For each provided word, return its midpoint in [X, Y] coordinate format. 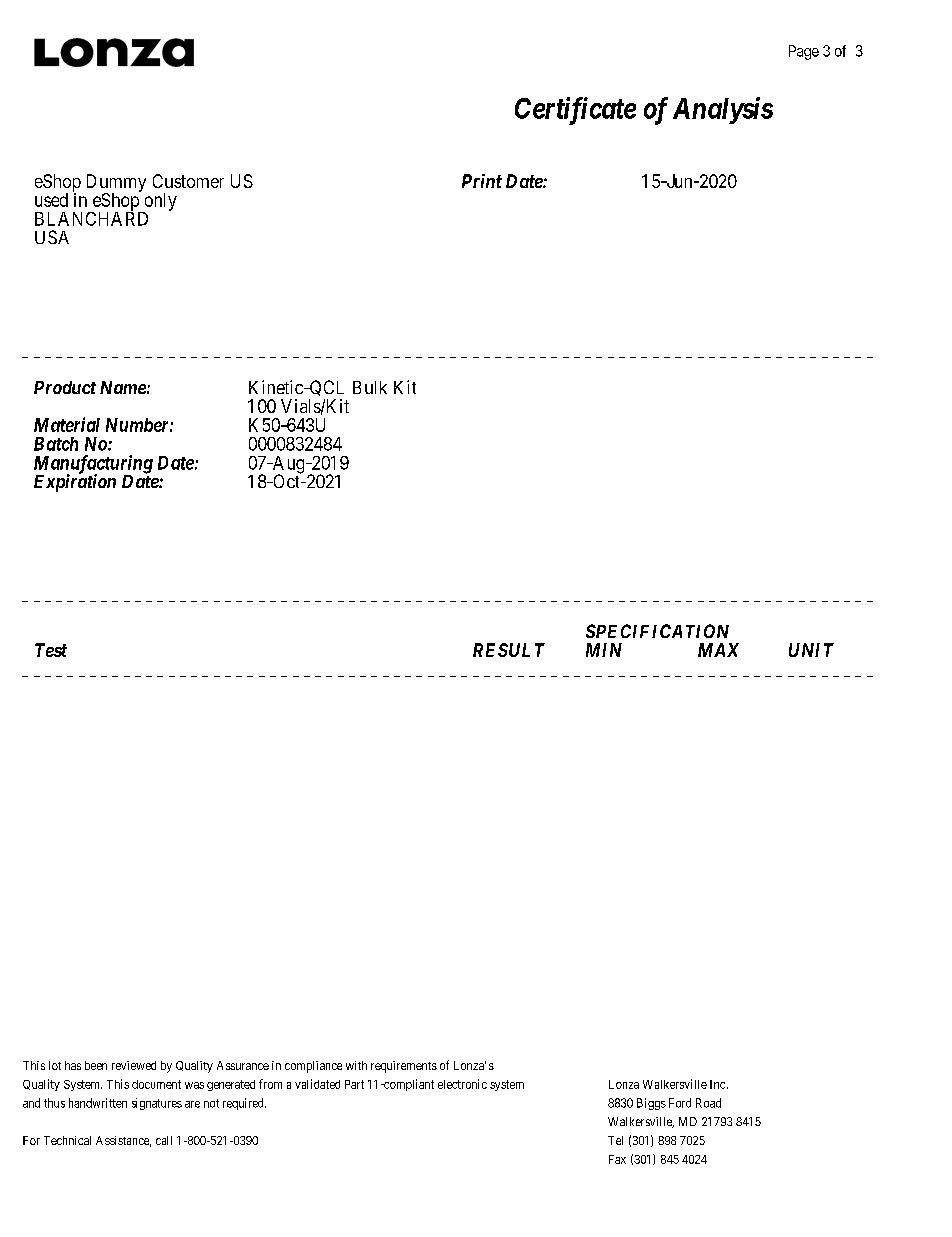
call [164, 1140]
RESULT [509, 650]
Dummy [116, 184]
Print [482, 181]
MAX [718, 650]
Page [804, 52]
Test [51, 650]
